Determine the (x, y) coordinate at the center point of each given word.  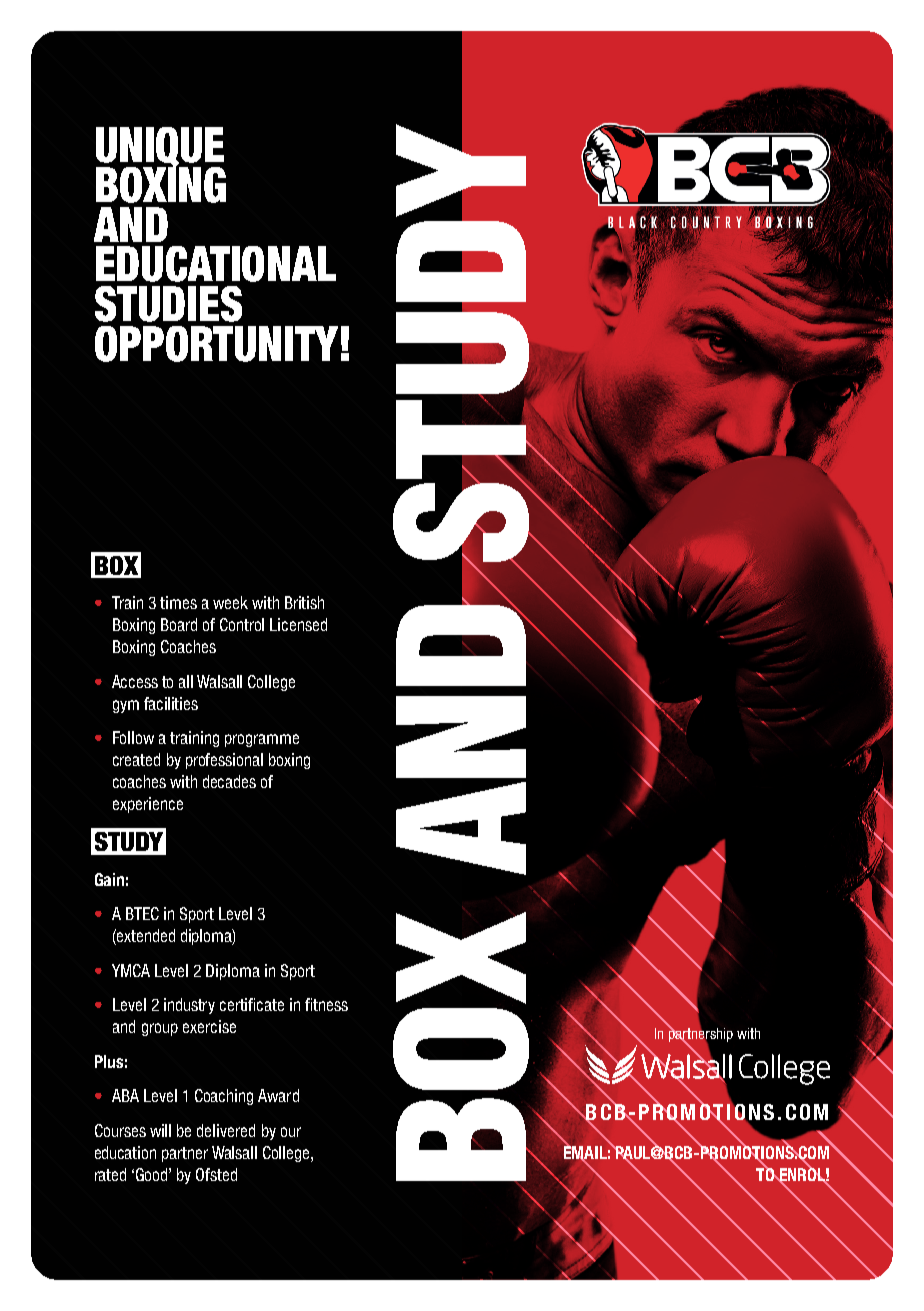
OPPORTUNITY (216, 344)
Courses (120, 1130)
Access (135, 681)
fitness (326, 1004)
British (304, 602)
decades (229, 781)
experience (148, 805)
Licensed (298, 624)
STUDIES (168, 304)
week (230, 602)
